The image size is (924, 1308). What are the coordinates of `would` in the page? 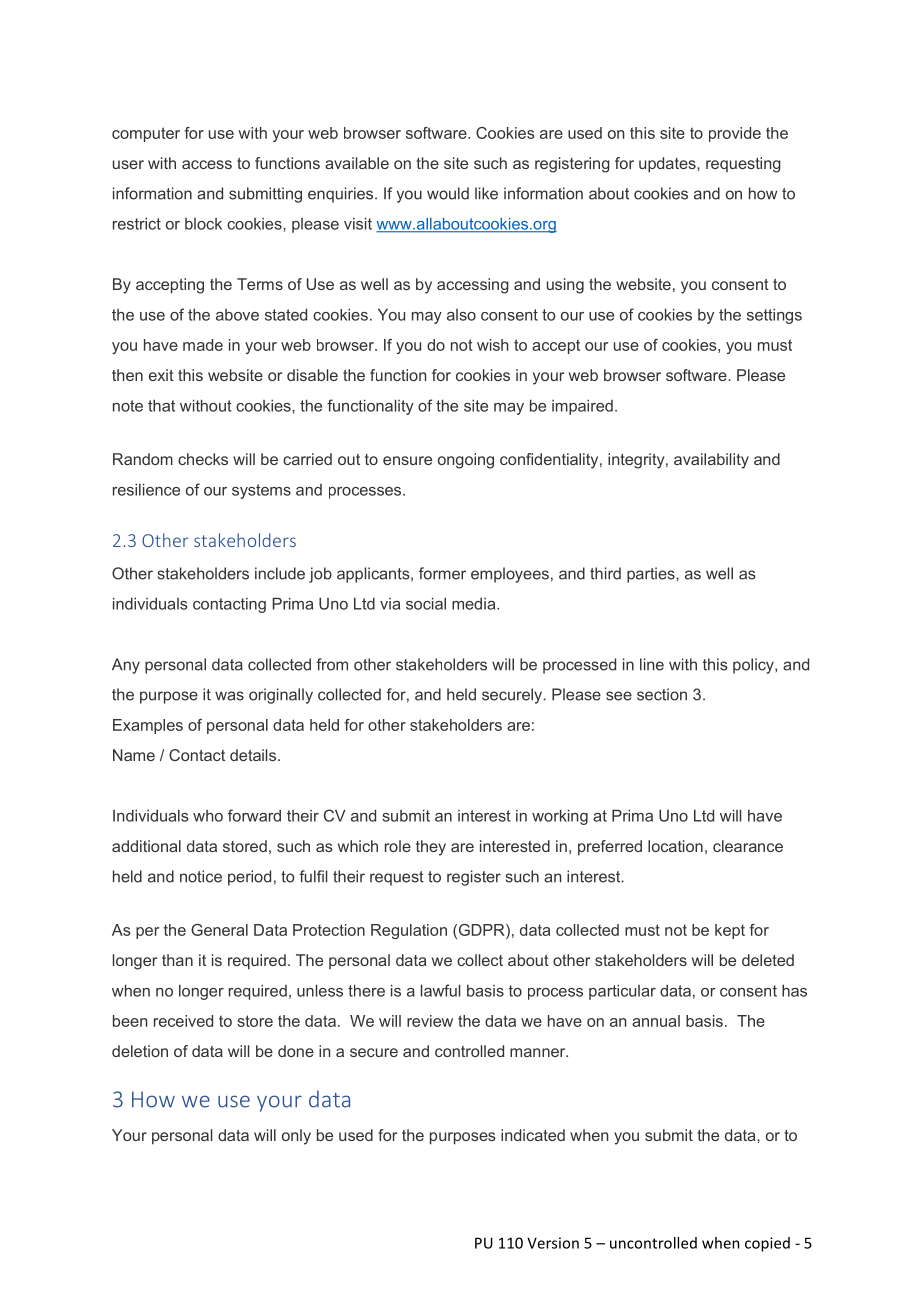 It's located at (448, 193).
